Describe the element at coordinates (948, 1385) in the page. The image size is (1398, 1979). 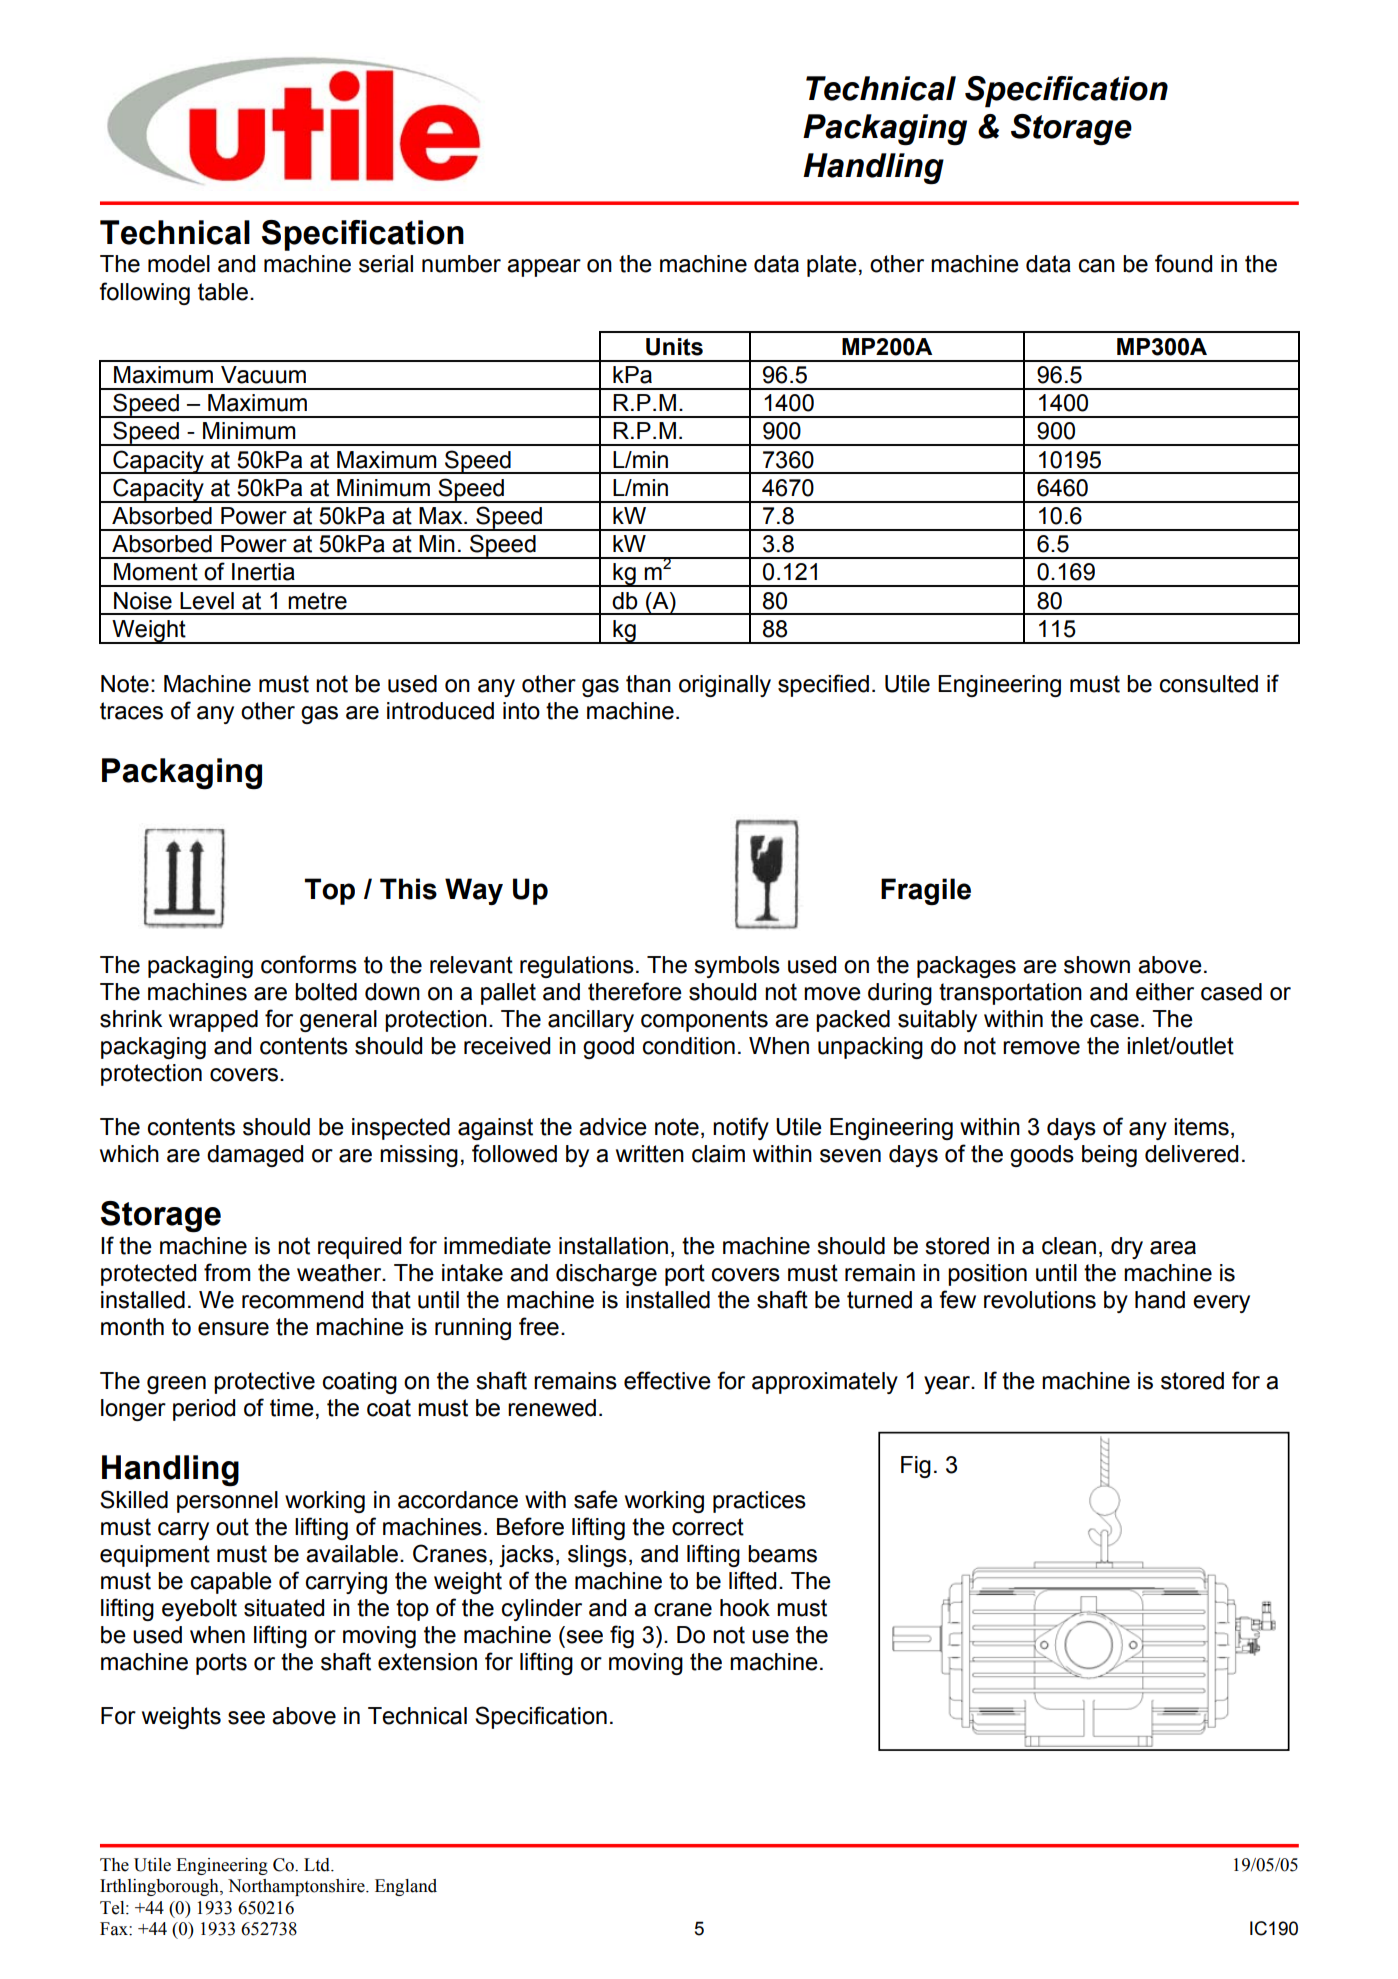
I see `year` at that location.
